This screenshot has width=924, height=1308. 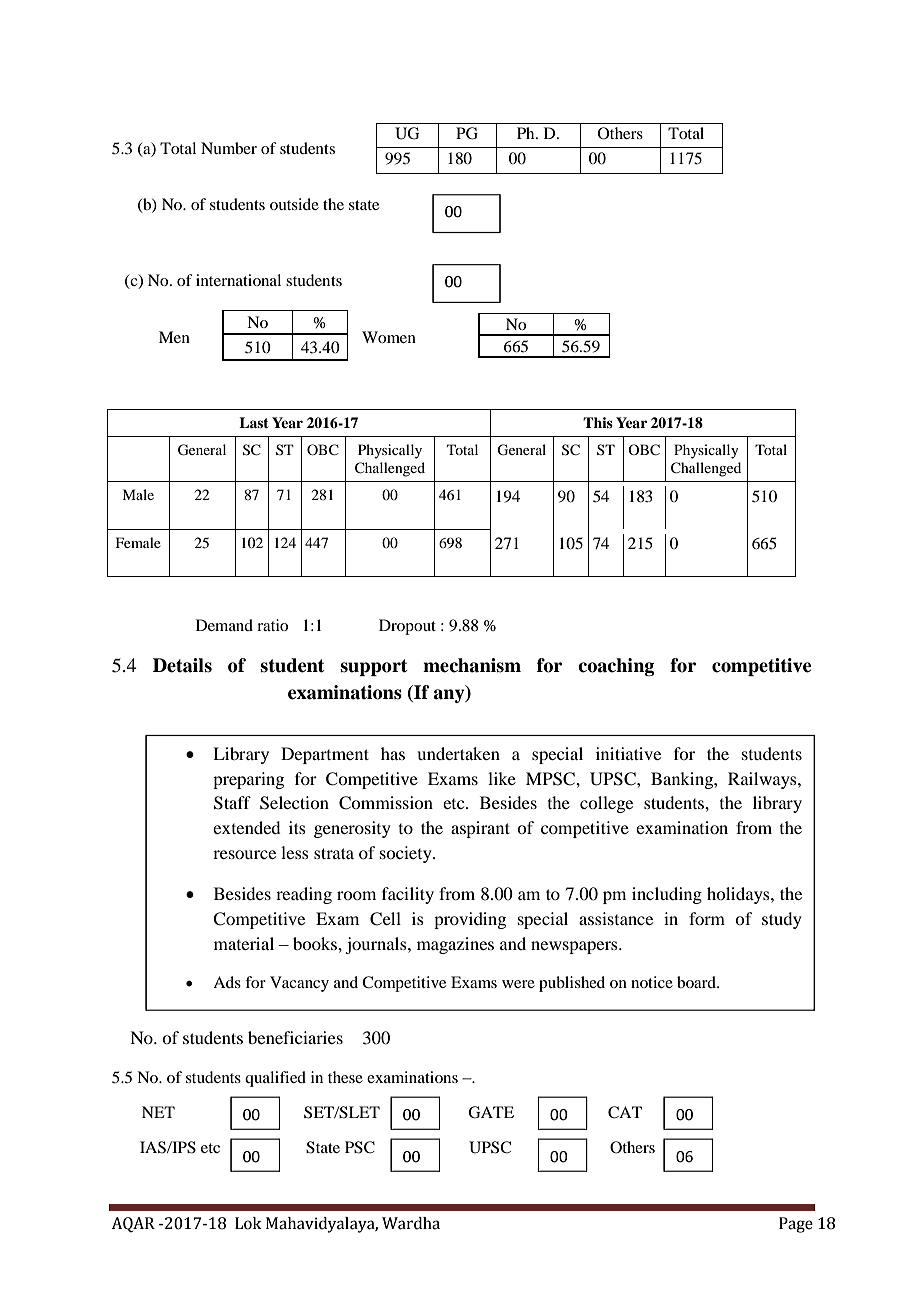 What do you see at coordinates (491, 1112) in the screenshot?
I see `GATE` at bounding box center [491, 1112].
